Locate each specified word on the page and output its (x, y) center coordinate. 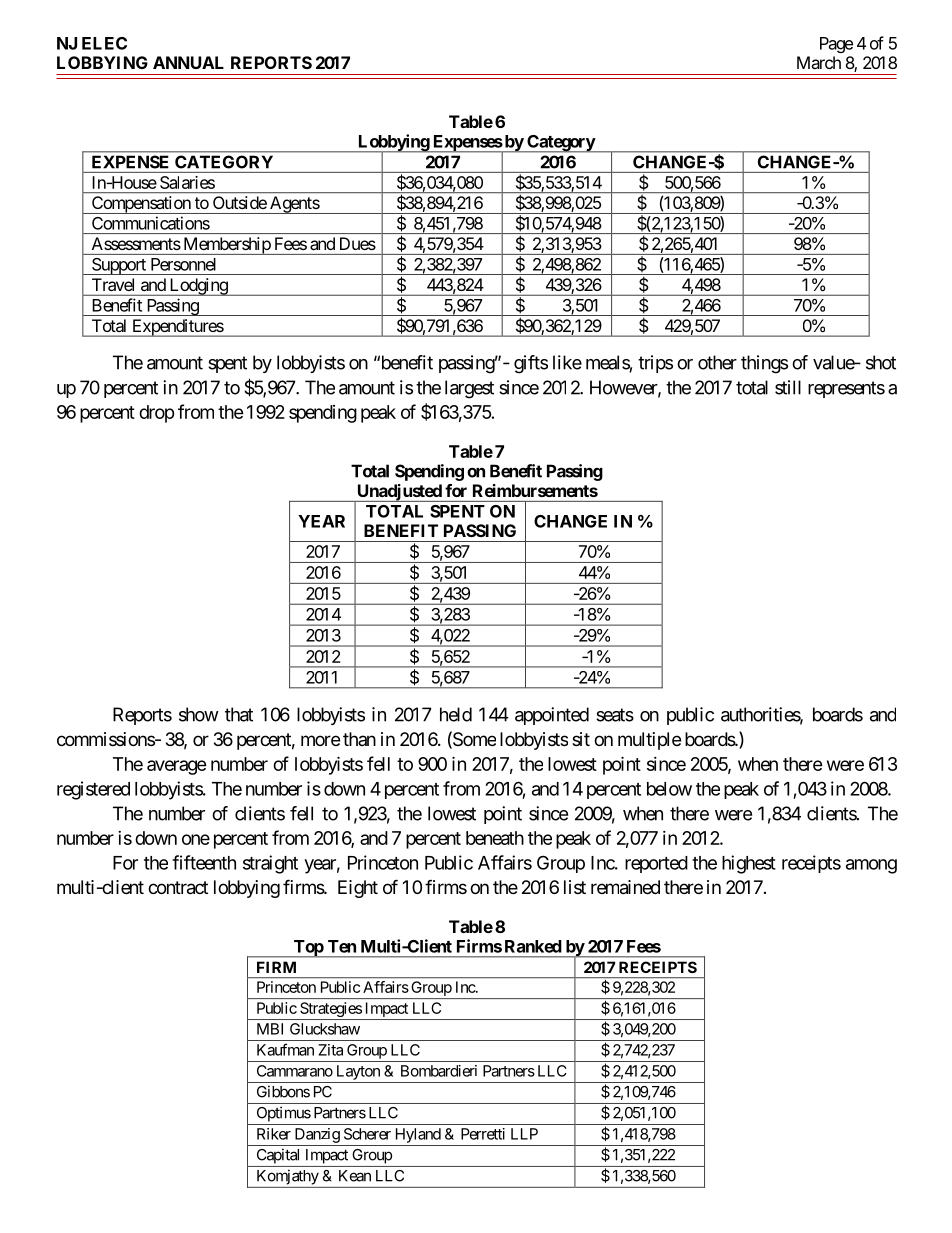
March (819, 62)
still (788, 387)
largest (469, 389)
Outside (240, 202)
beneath (495, 838)
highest (749, 864)
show (199, 714)
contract (178, 888)
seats (615, 715)
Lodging (198, 287)
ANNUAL (188, 62)
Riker (274, 1134)
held (456, 714)
